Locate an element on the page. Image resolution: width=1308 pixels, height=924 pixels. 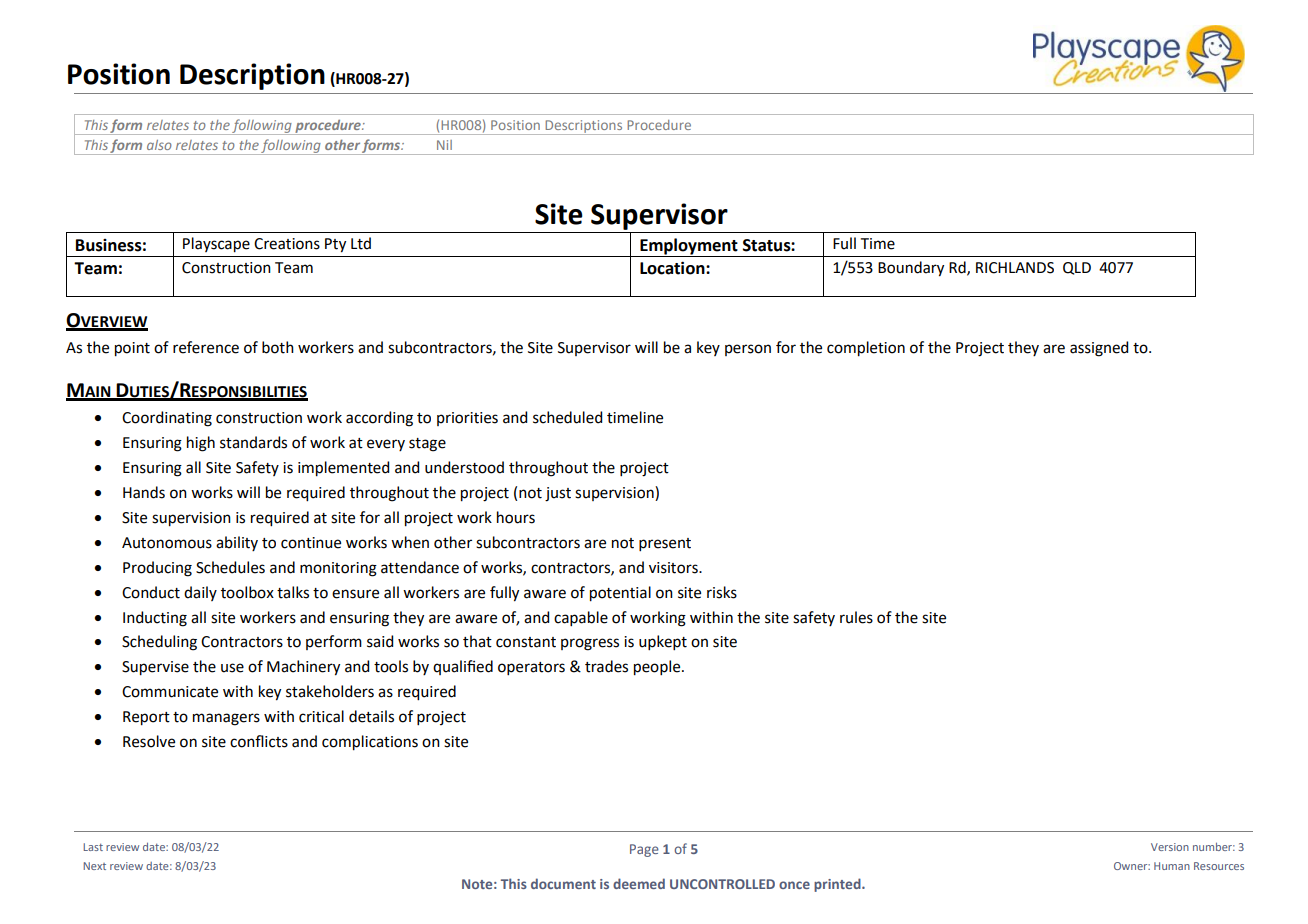
Next is located at coordinates (94, 866).
